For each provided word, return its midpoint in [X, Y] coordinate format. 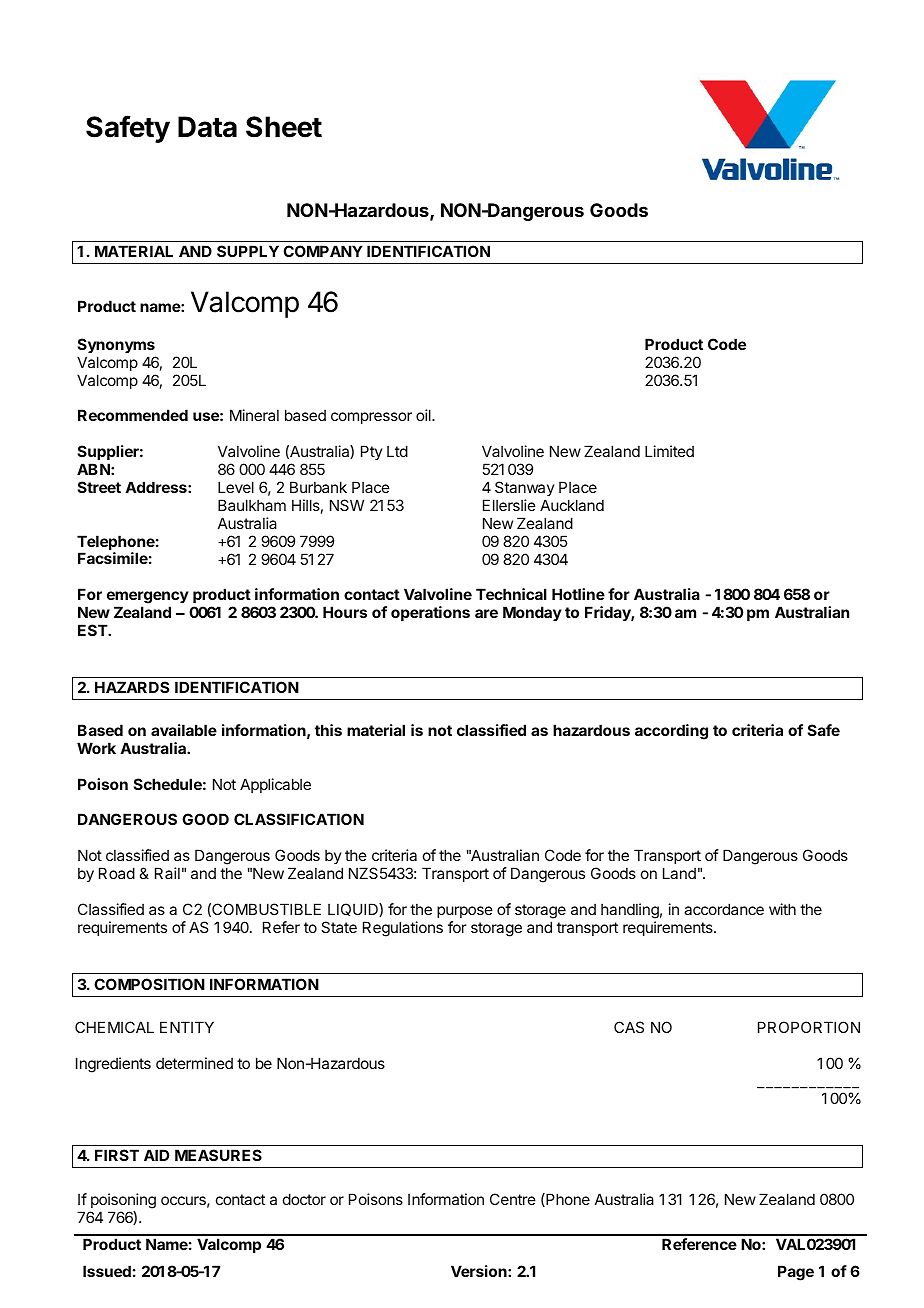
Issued [107, 1271]
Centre [513, 1199]
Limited [669, 451]
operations [430, 613]
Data [207, 127]
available [184, 730]
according [671, 732]
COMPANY [323, 251]
